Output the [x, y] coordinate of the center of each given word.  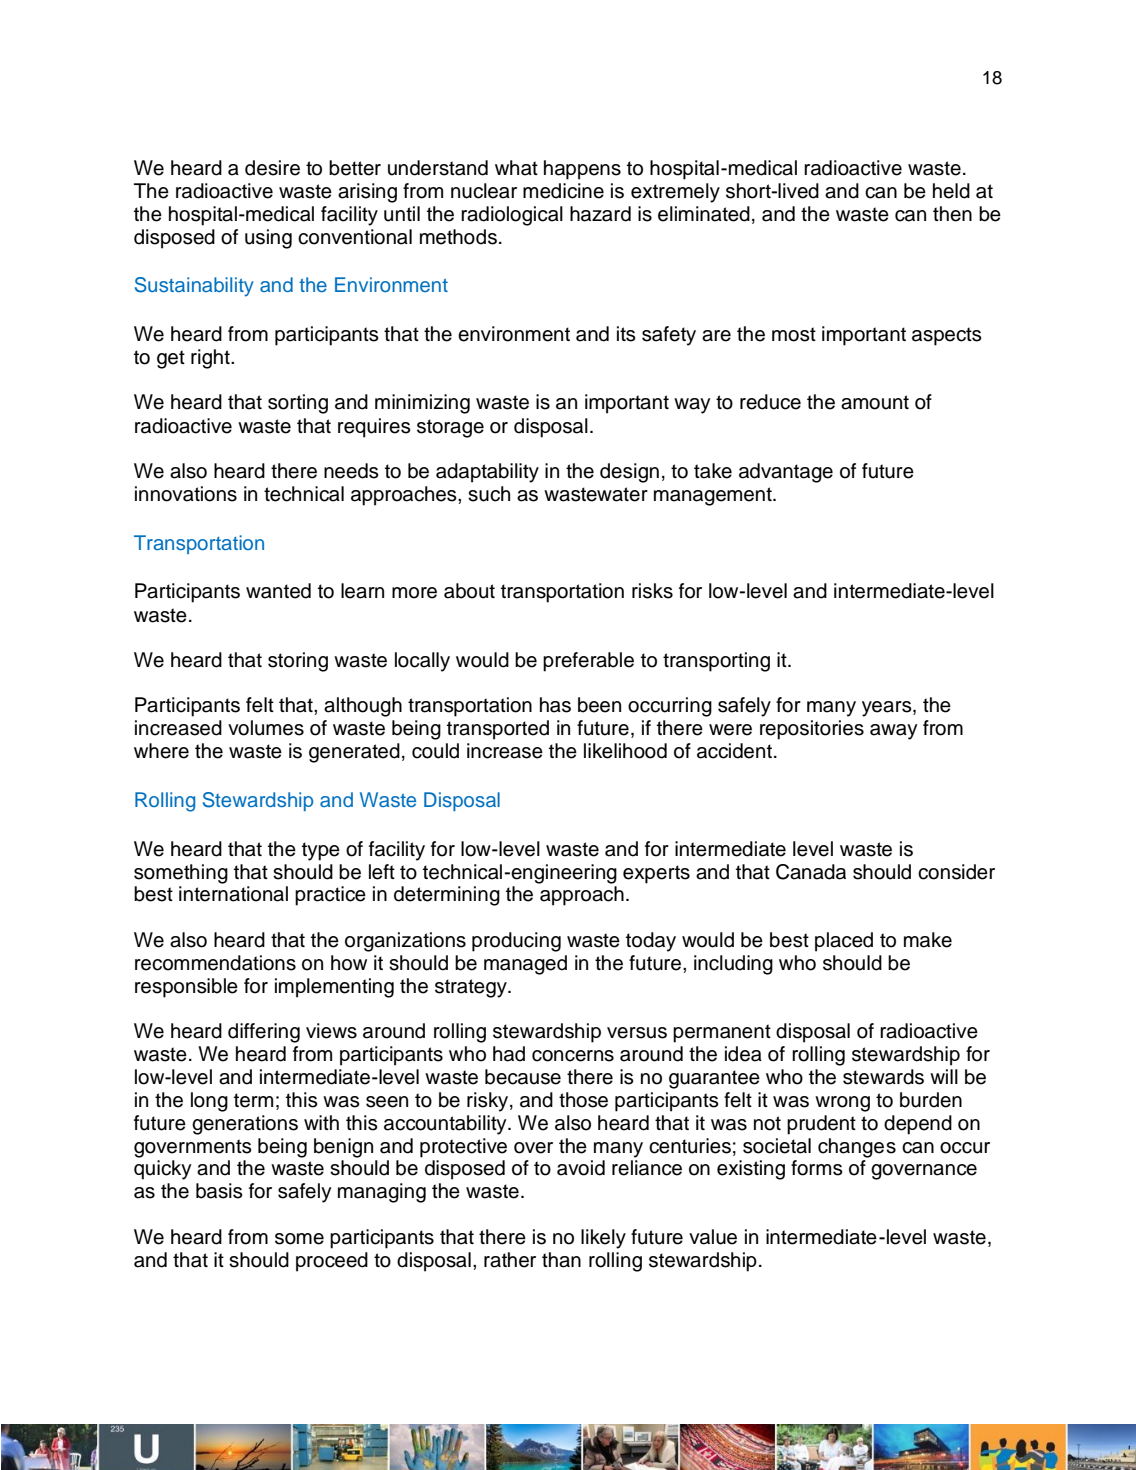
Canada [811, 872]
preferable [588, 662]
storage [450, 428]
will [944, 1076]
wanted [278, 591]
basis [219, 1191]
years [888, 709]
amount [875, 402]
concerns [573, 1056]
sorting [298, 404]
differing [264, 1033]
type [321, 851]
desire [272, 168]
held [951, 191]
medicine [563, 191]
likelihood [625, 751]
